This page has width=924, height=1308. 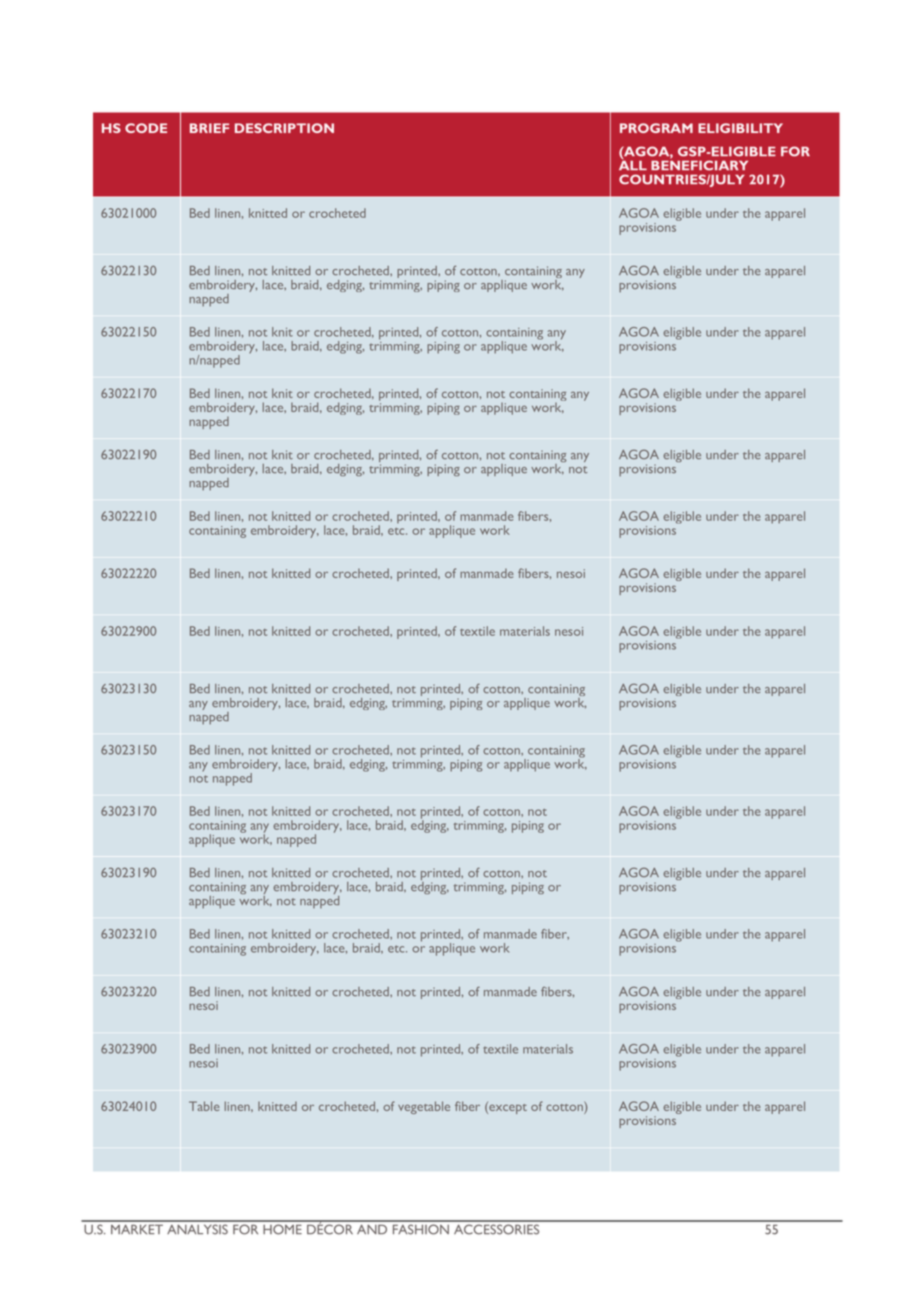 I want to click on DESCRIPTION, so click(x=284, y=128).
